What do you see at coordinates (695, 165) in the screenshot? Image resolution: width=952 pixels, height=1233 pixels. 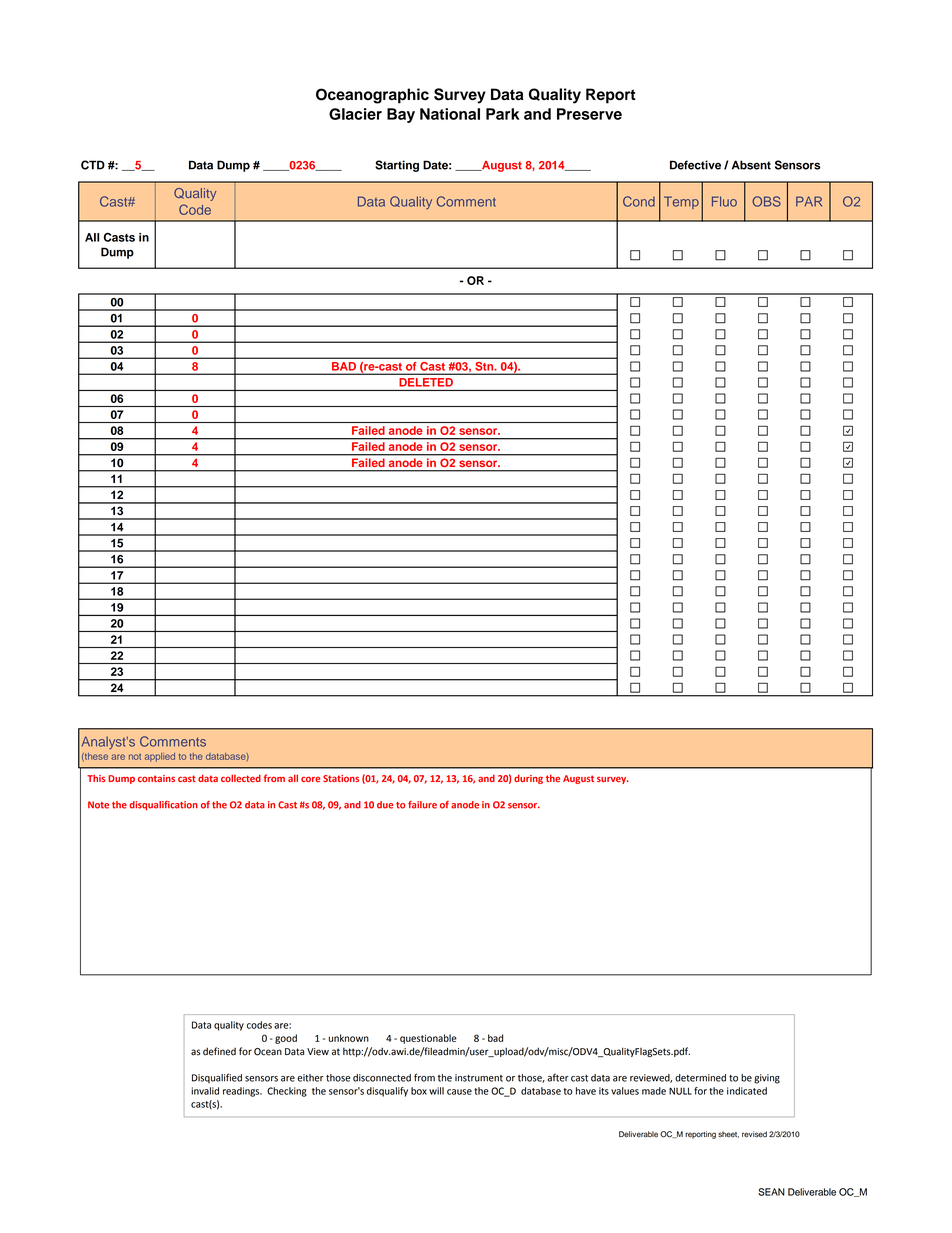 I see `Defective` at bounding box center [695, 165].
